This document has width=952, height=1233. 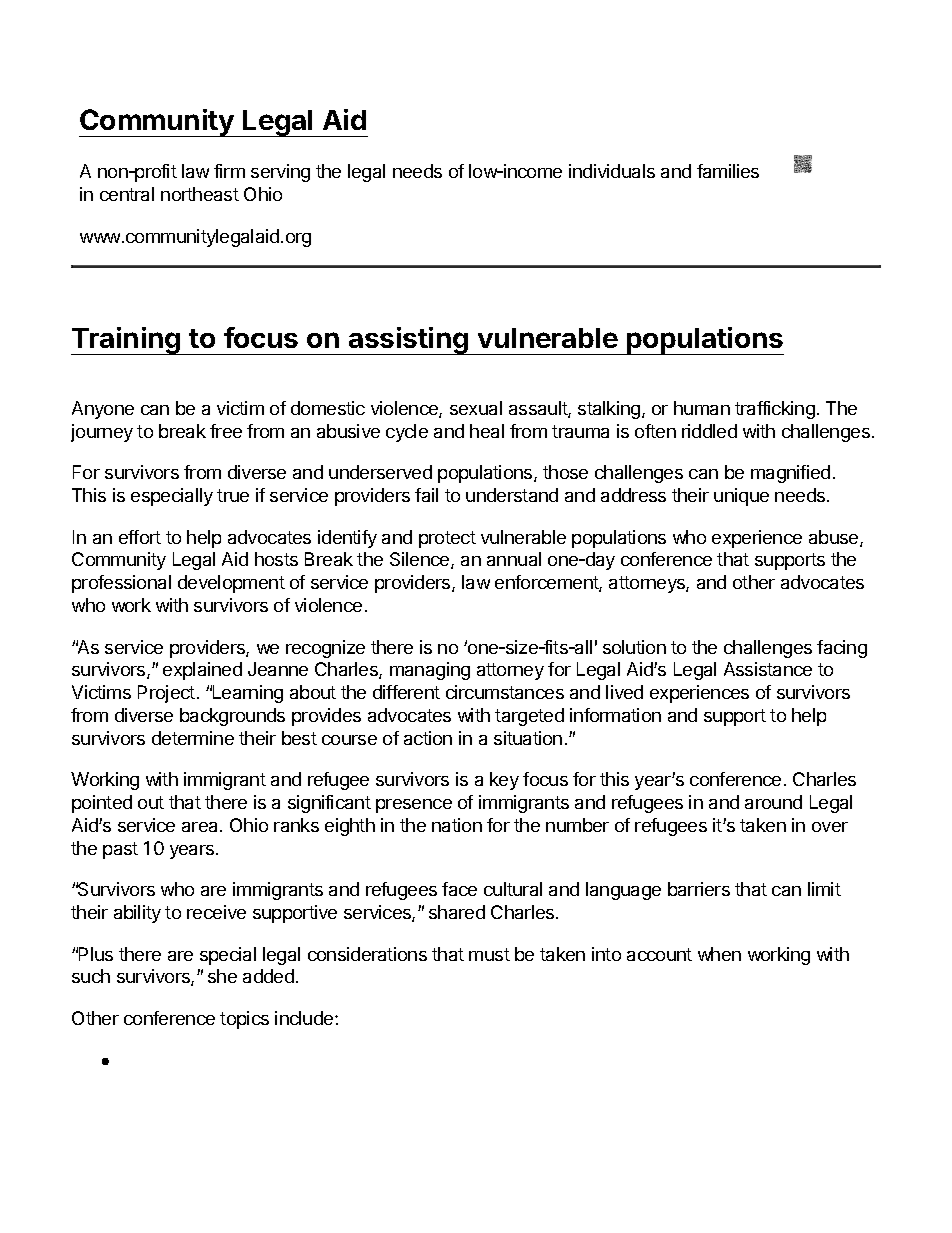 I want to click on magnified, so click(x=790, y=474).
